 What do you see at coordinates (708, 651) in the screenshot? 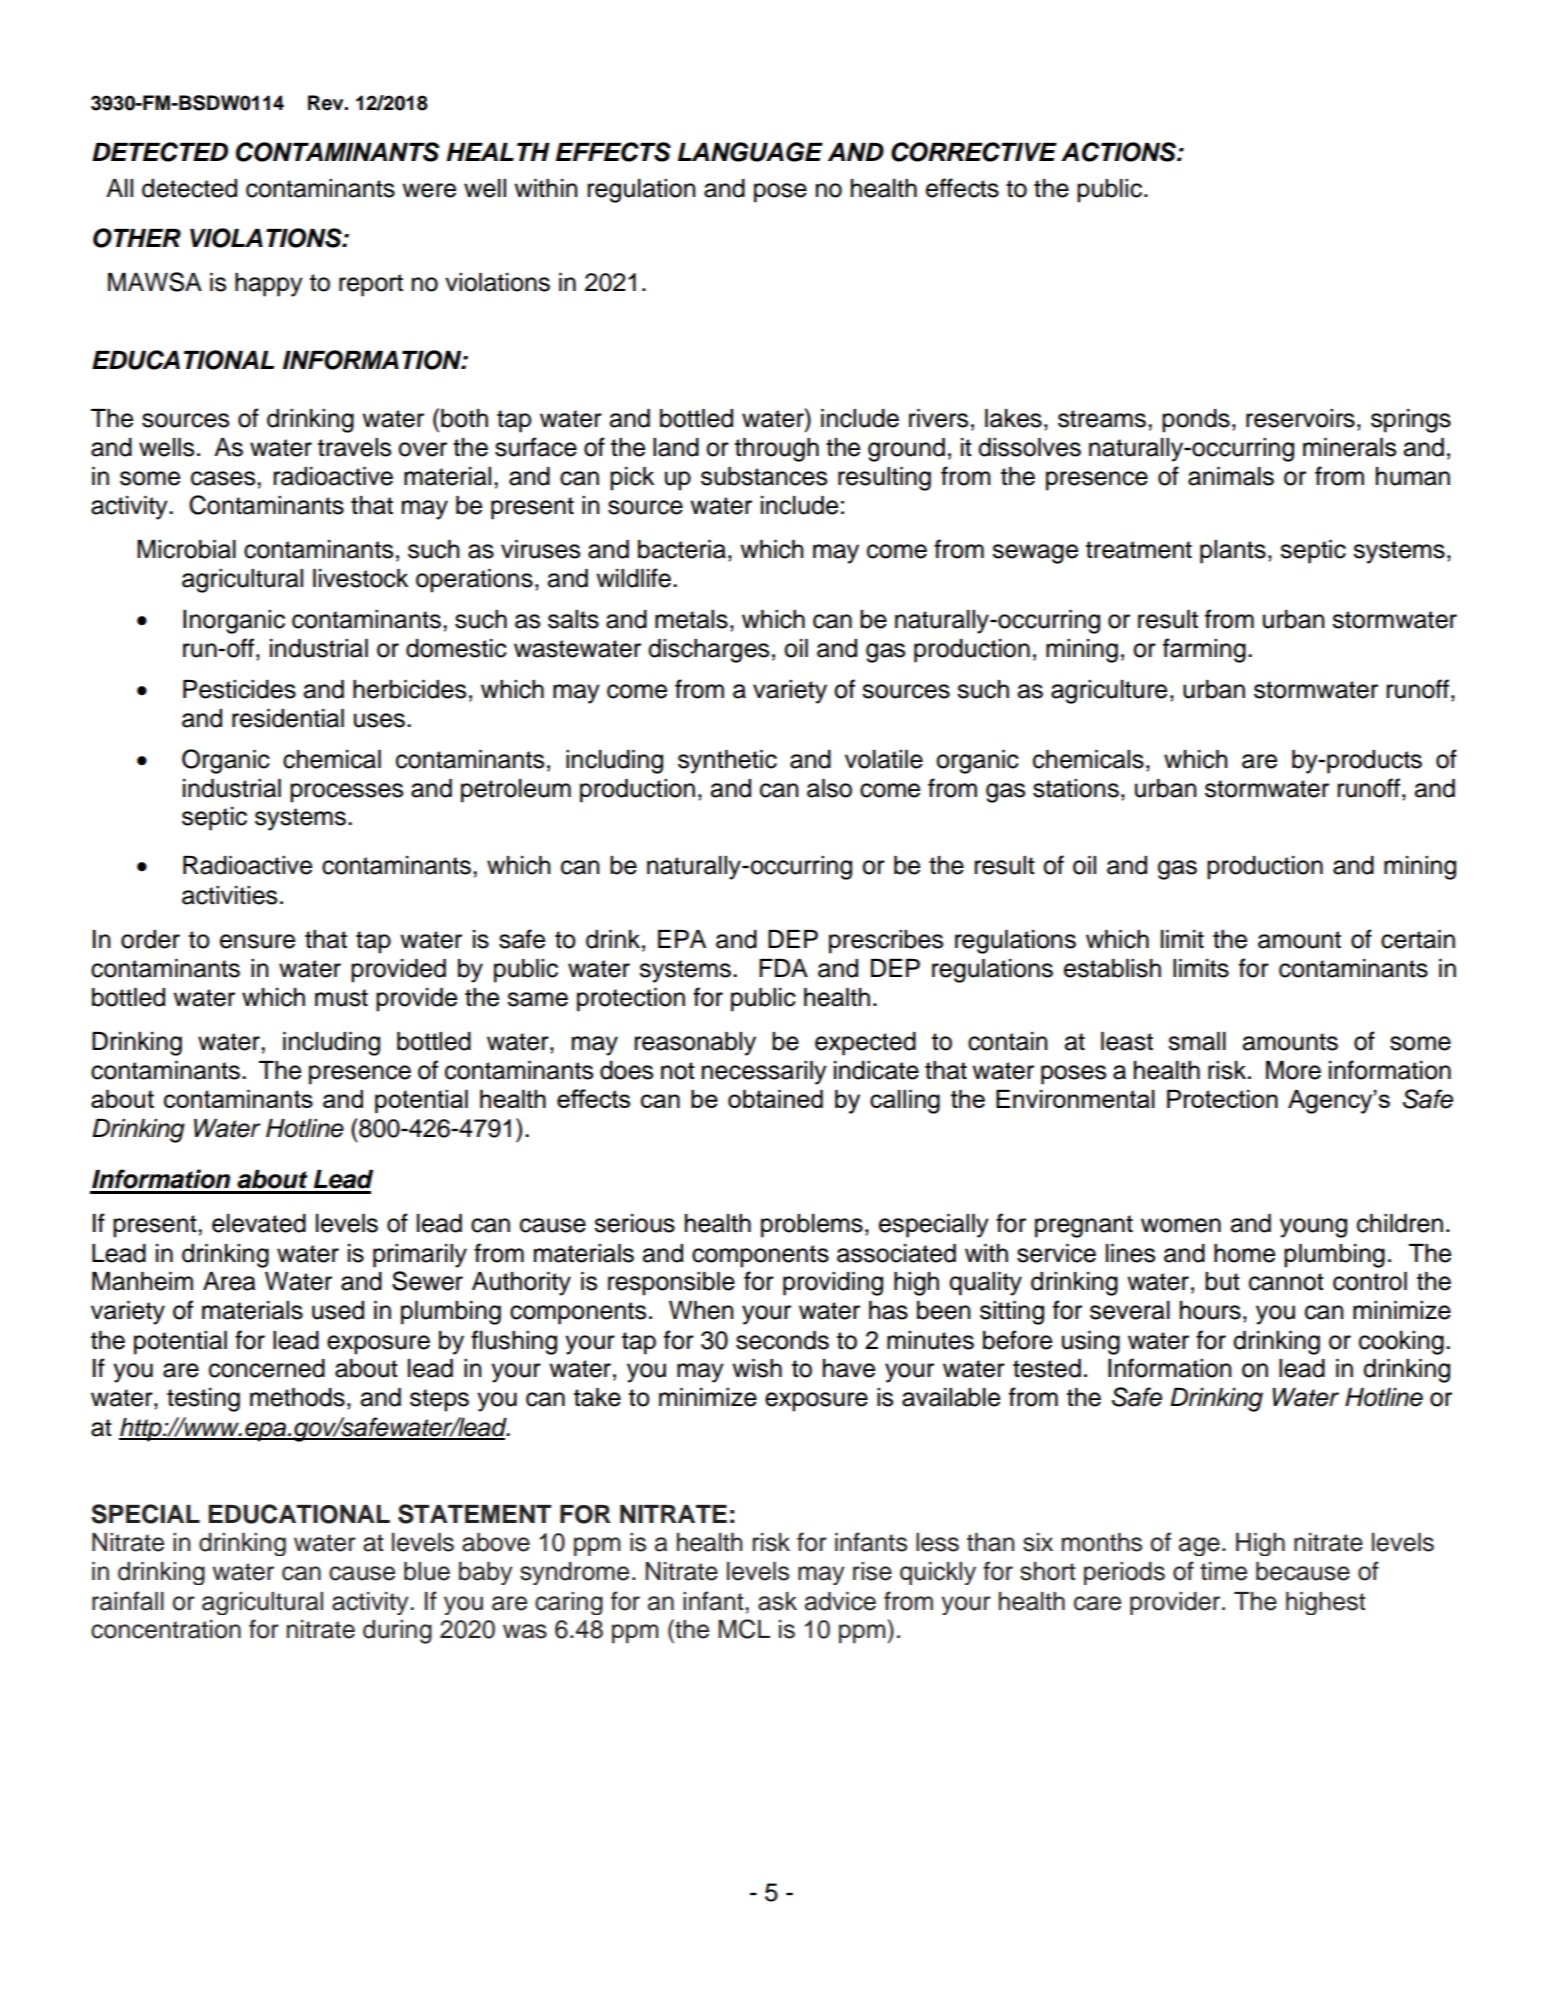
I see `discharges` at bounding box center [708, 651].
